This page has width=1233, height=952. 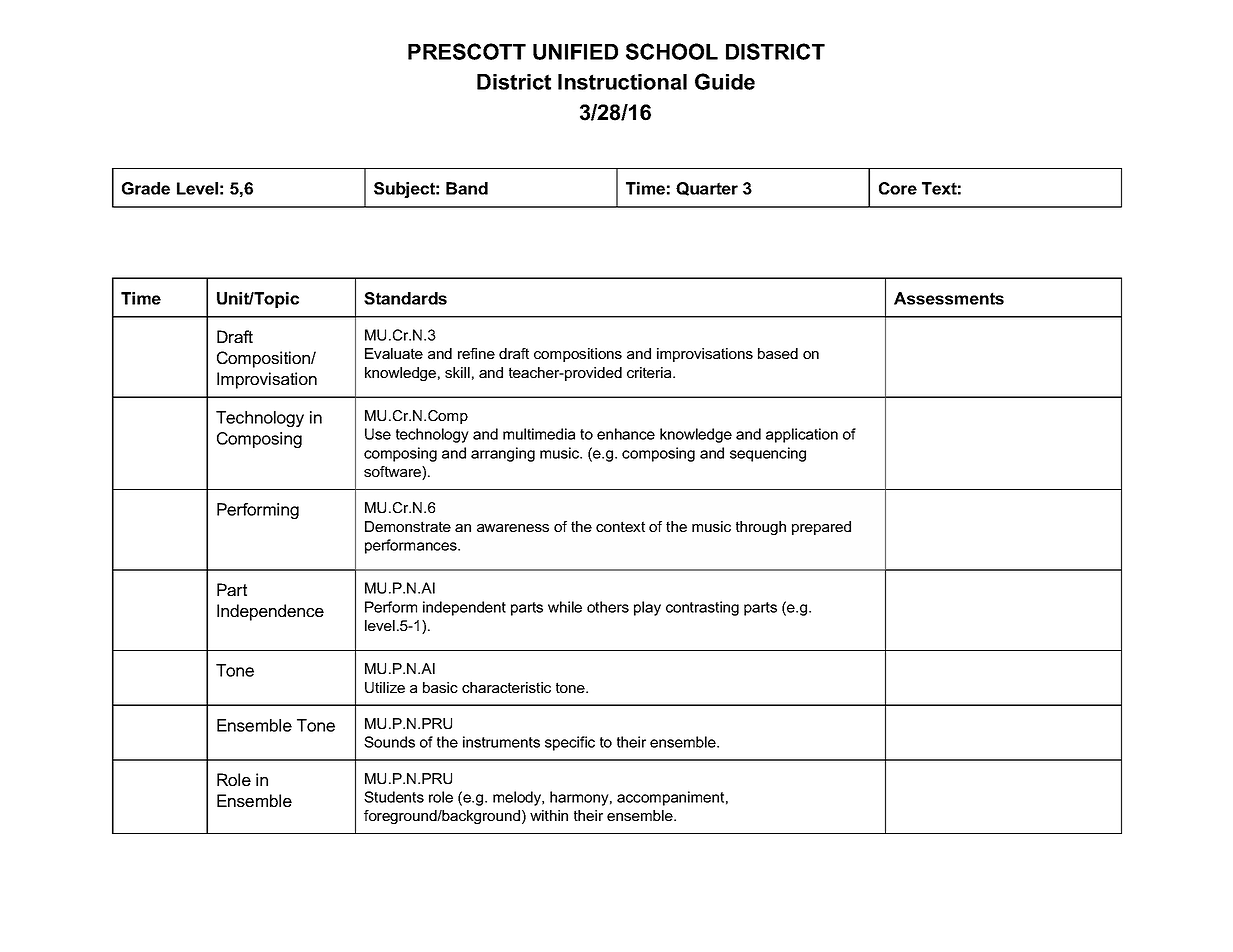 What do you see at coordinates (394, 797) in the page?
I see `Students` at bounding box center [394, 797].
